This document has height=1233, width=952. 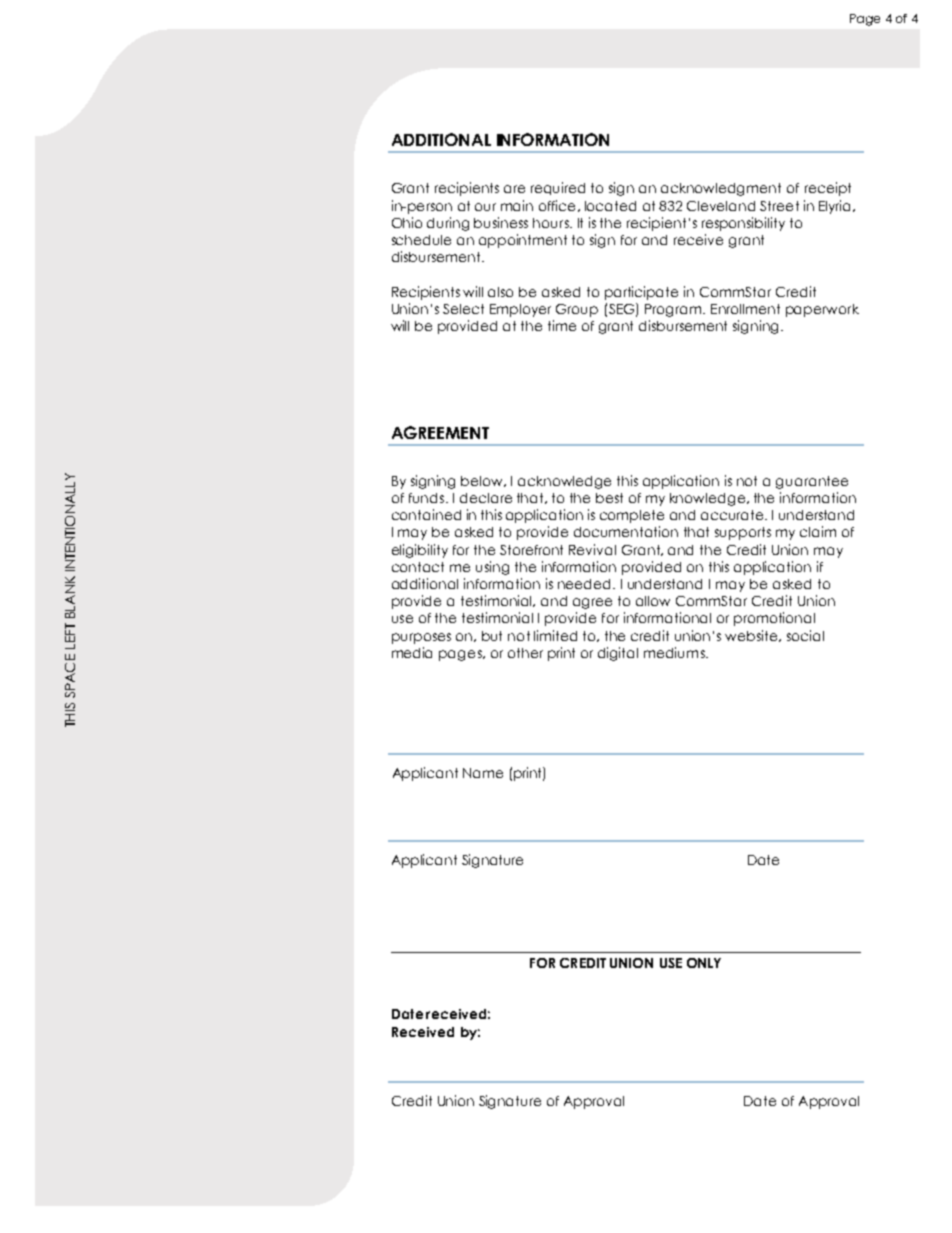 What do you see at coordinates (805, 635) in the document?
I see `social` at bounding box center [805, 635].
